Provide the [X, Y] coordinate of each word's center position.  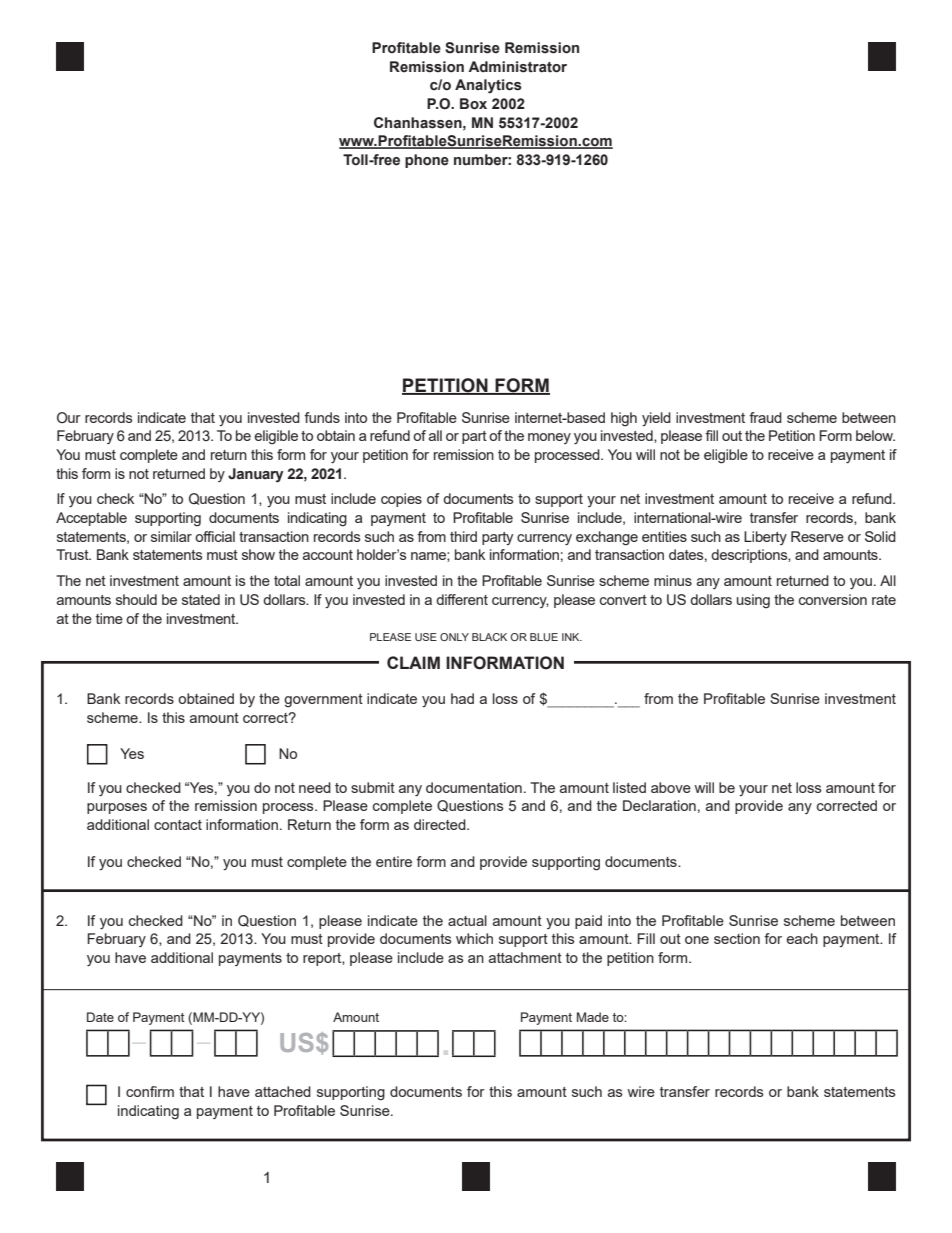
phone [427, 161]
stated [201, 599]
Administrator [517, 67]
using [753, 601]
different [462, 599]
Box [473, 104]
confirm [150, 1091]
